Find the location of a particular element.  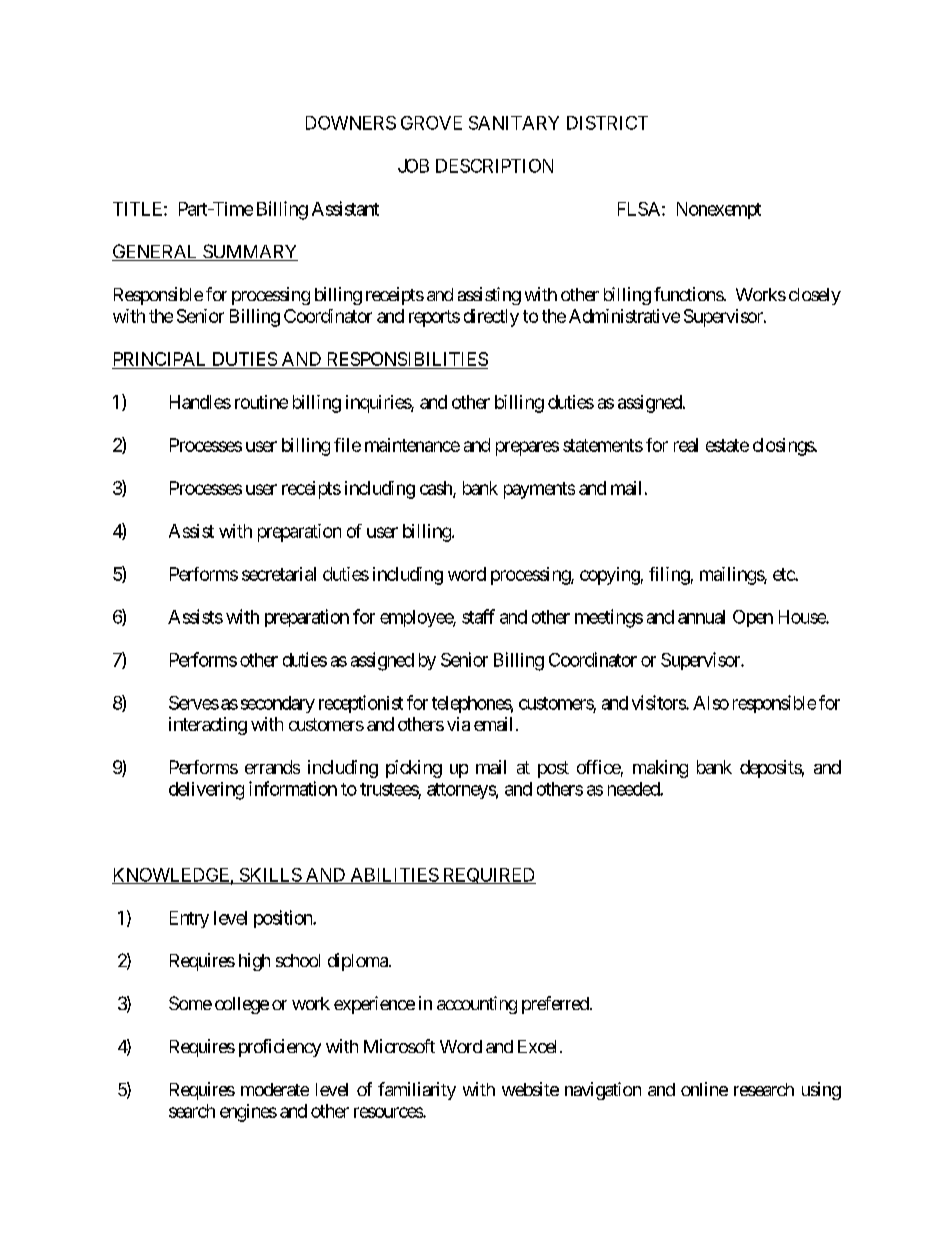

Open is located at coordinates (753, 618).
